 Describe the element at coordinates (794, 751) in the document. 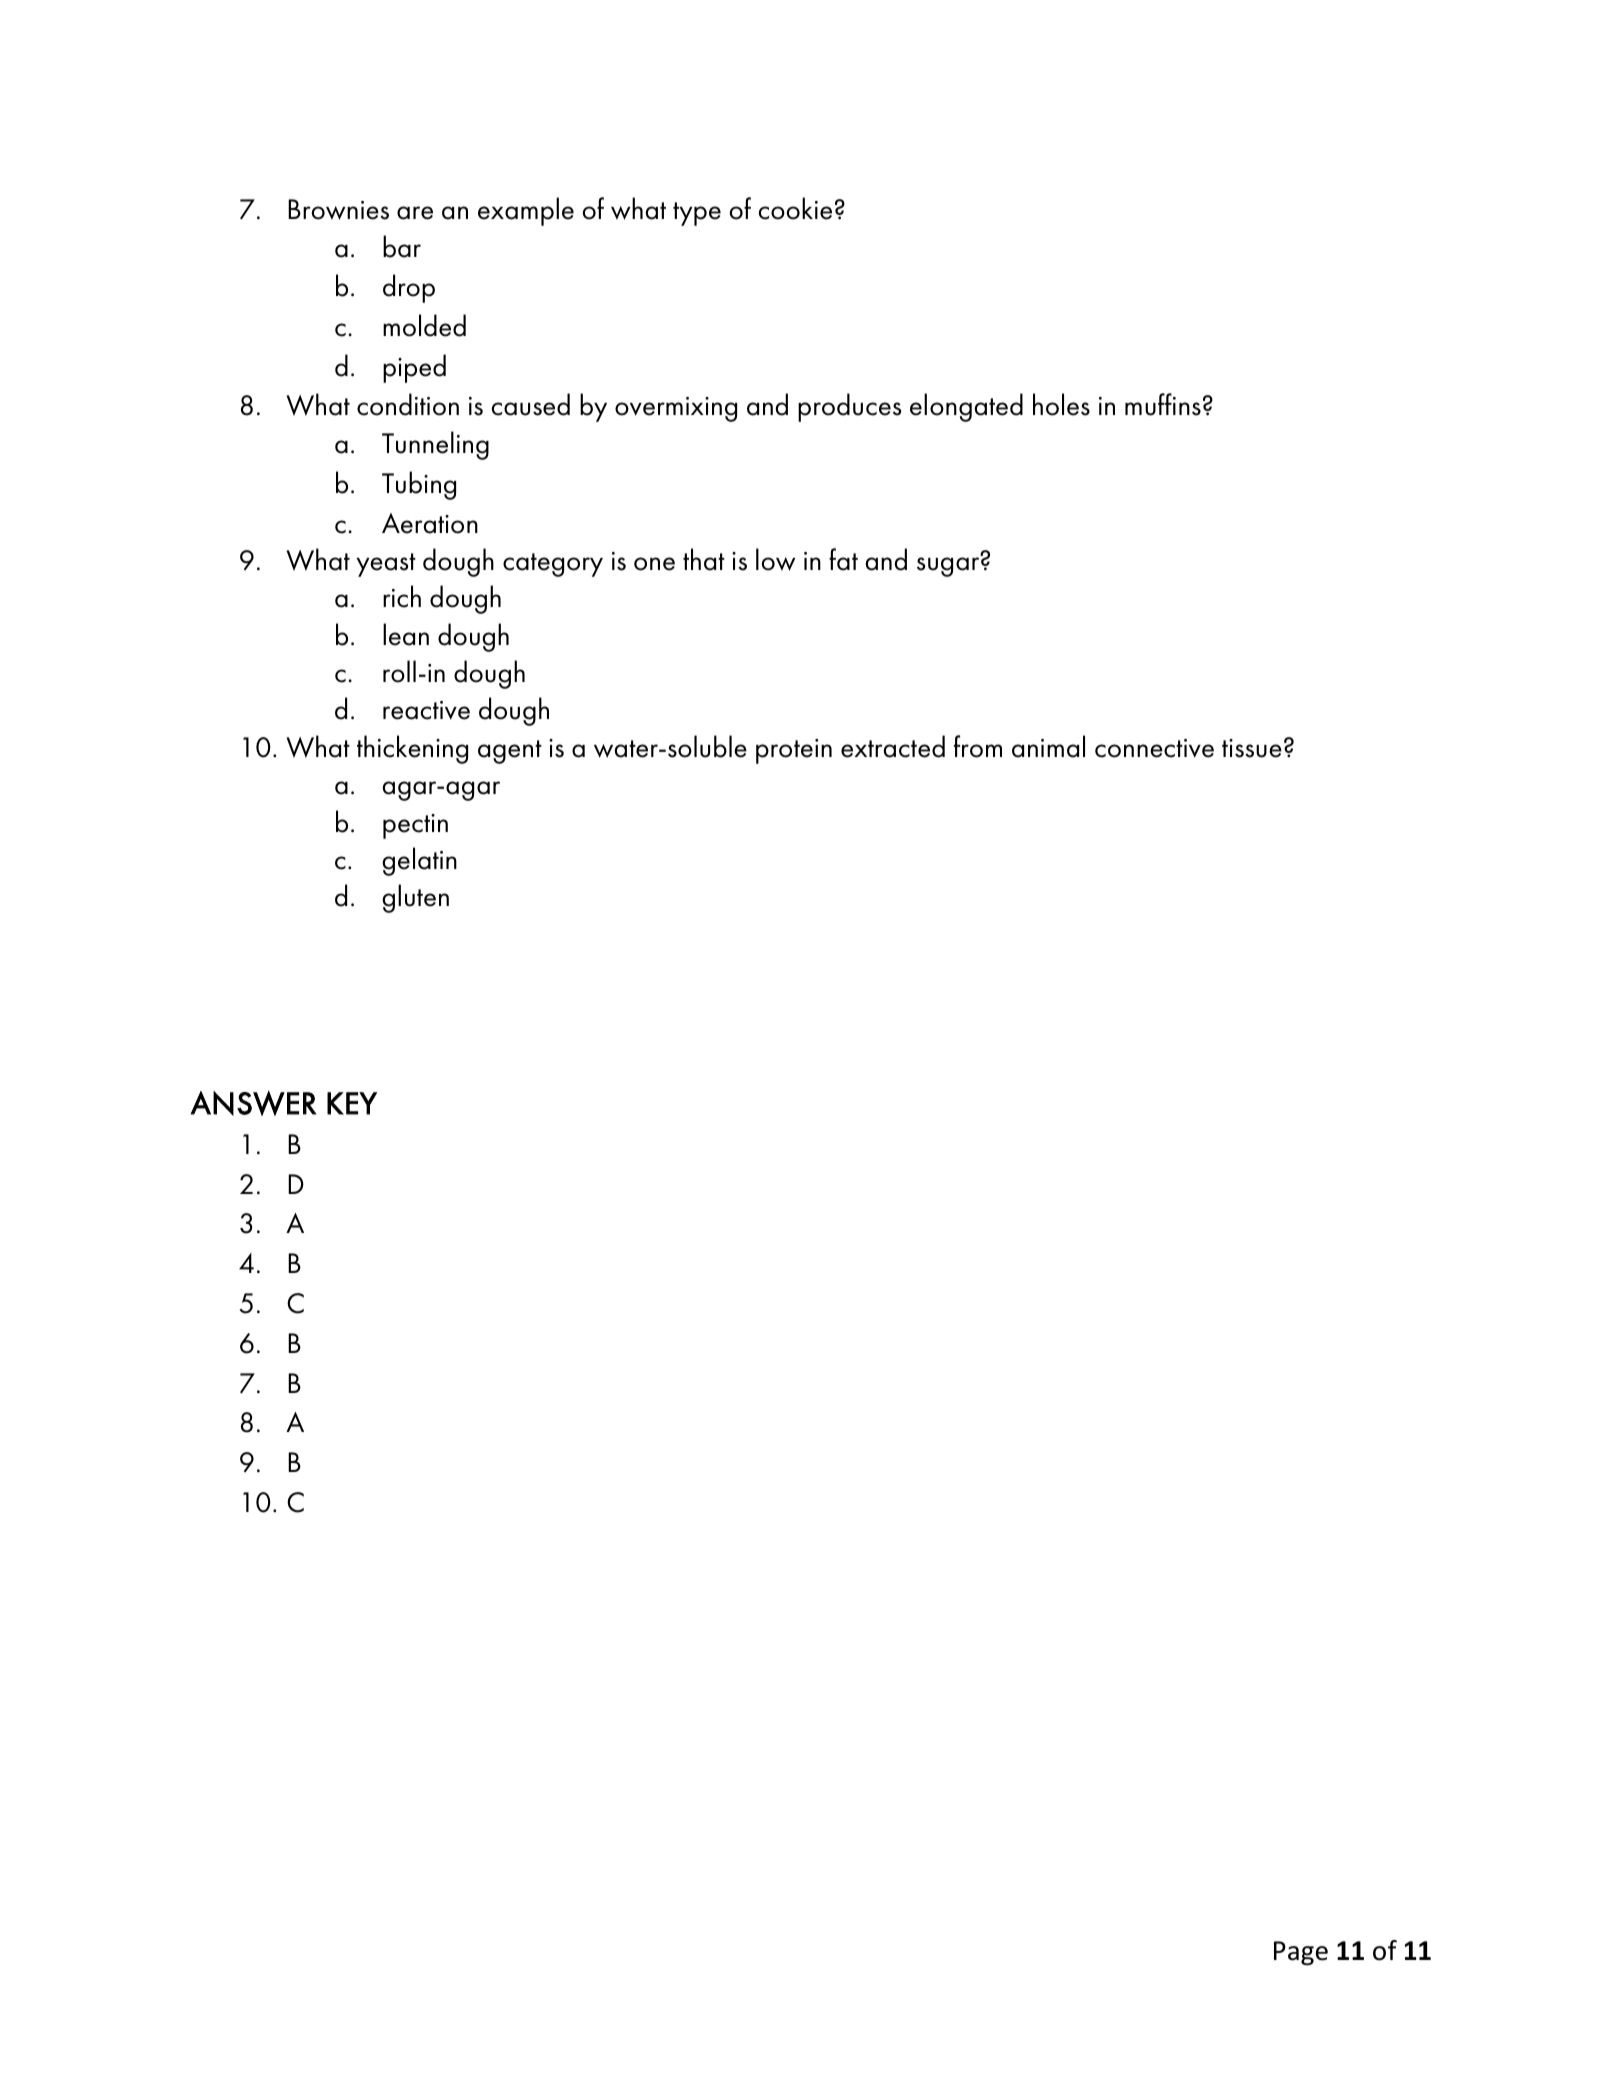

I see `protein` at that location.
